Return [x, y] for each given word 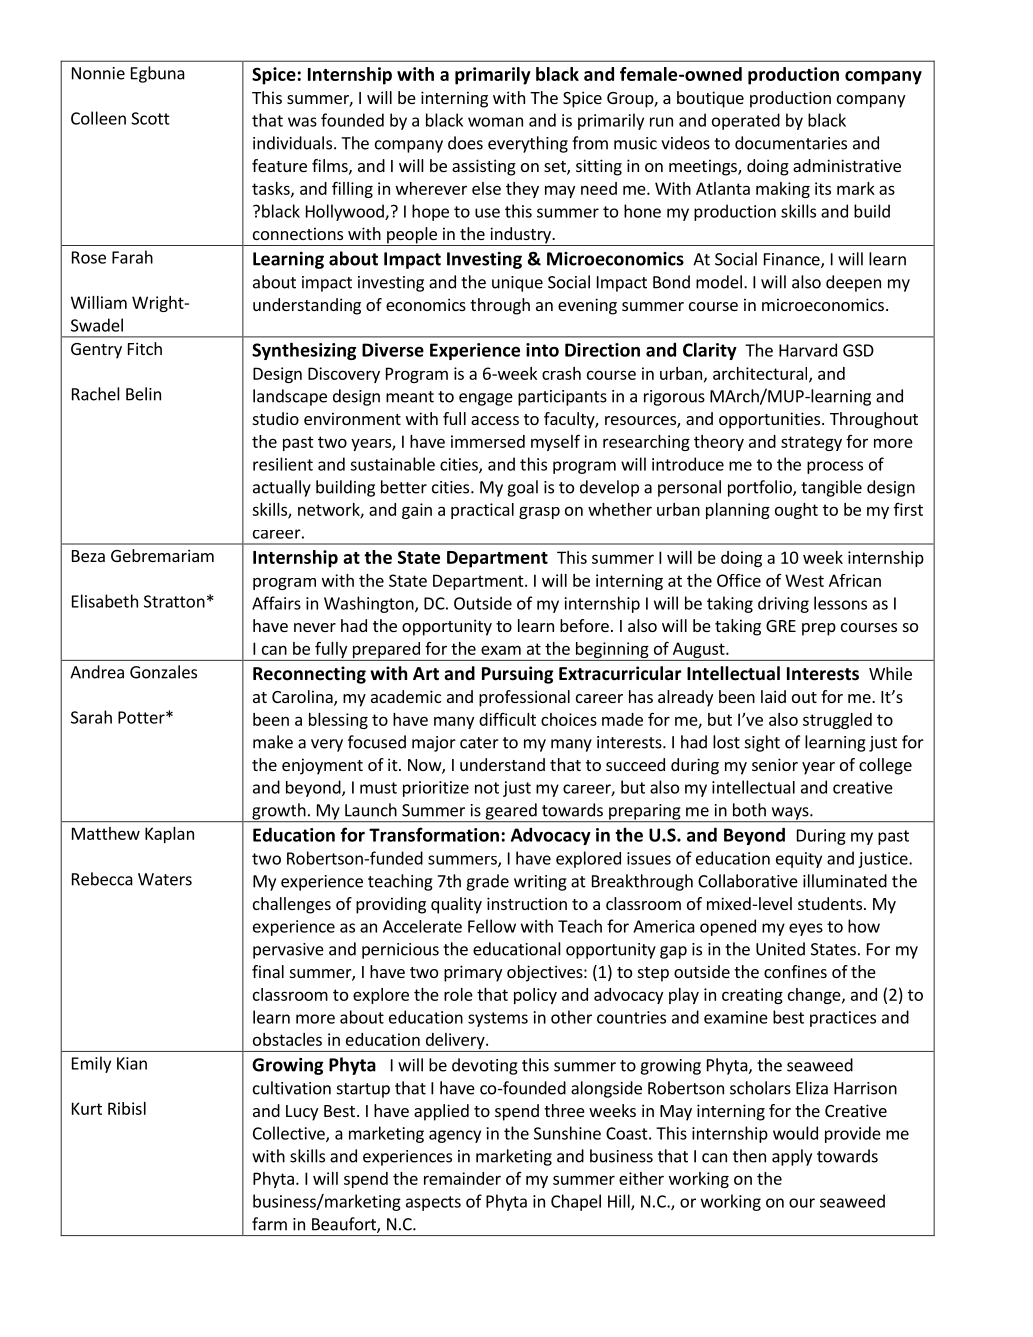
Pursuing [517, 675]
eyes [806, 929]
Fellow [492, 926]
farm [269, 1224]
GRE [781, 626]
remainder [462, 1178]
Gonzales [163, 672]
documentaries [791, 143]
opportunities [769, 420]
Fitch [145, 348]
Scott [150, 118]
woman [495, 122]
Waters [165, 879]
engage [486, 399]
